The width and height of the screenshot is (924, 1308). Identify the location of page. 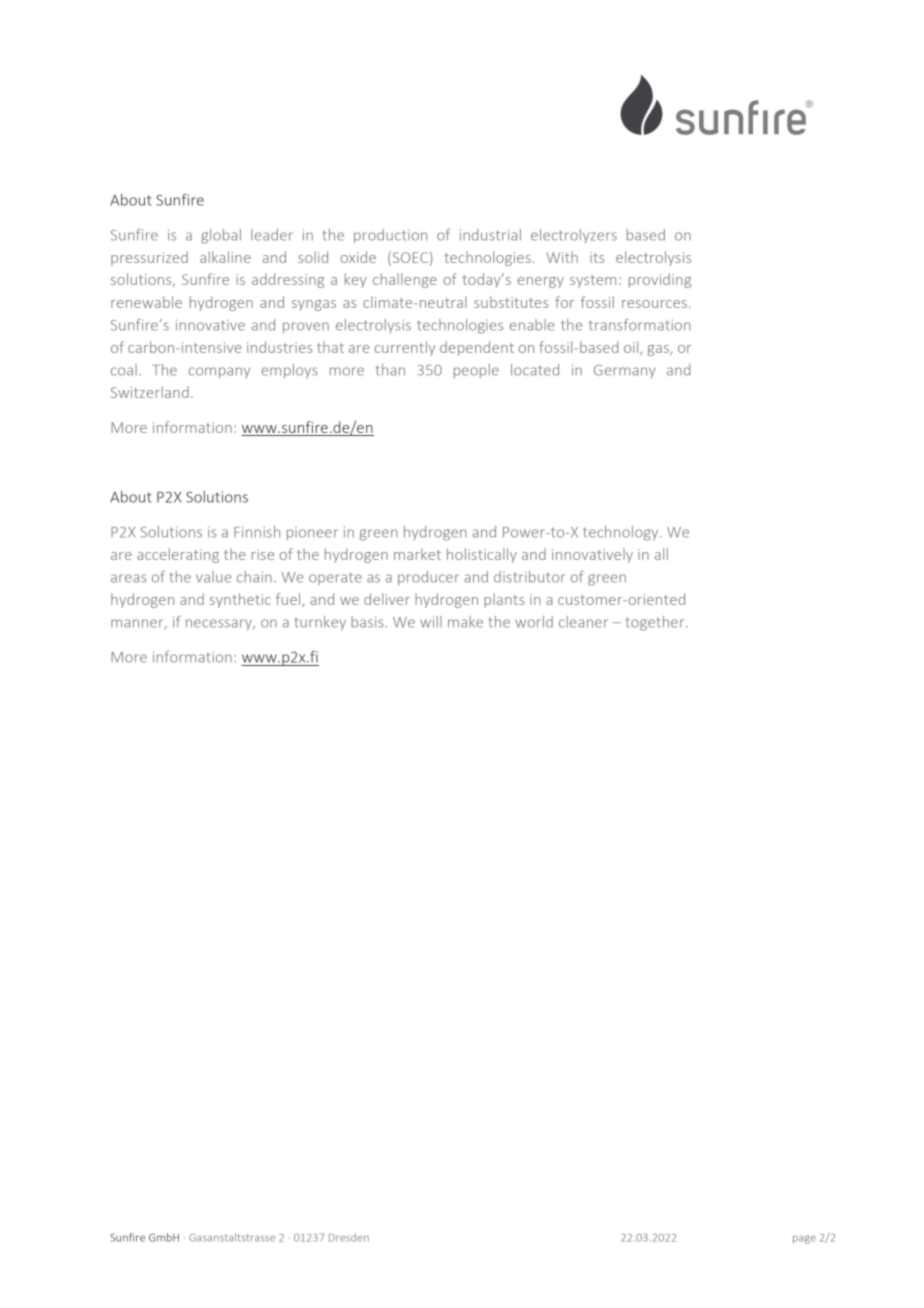
(804, 1239).
